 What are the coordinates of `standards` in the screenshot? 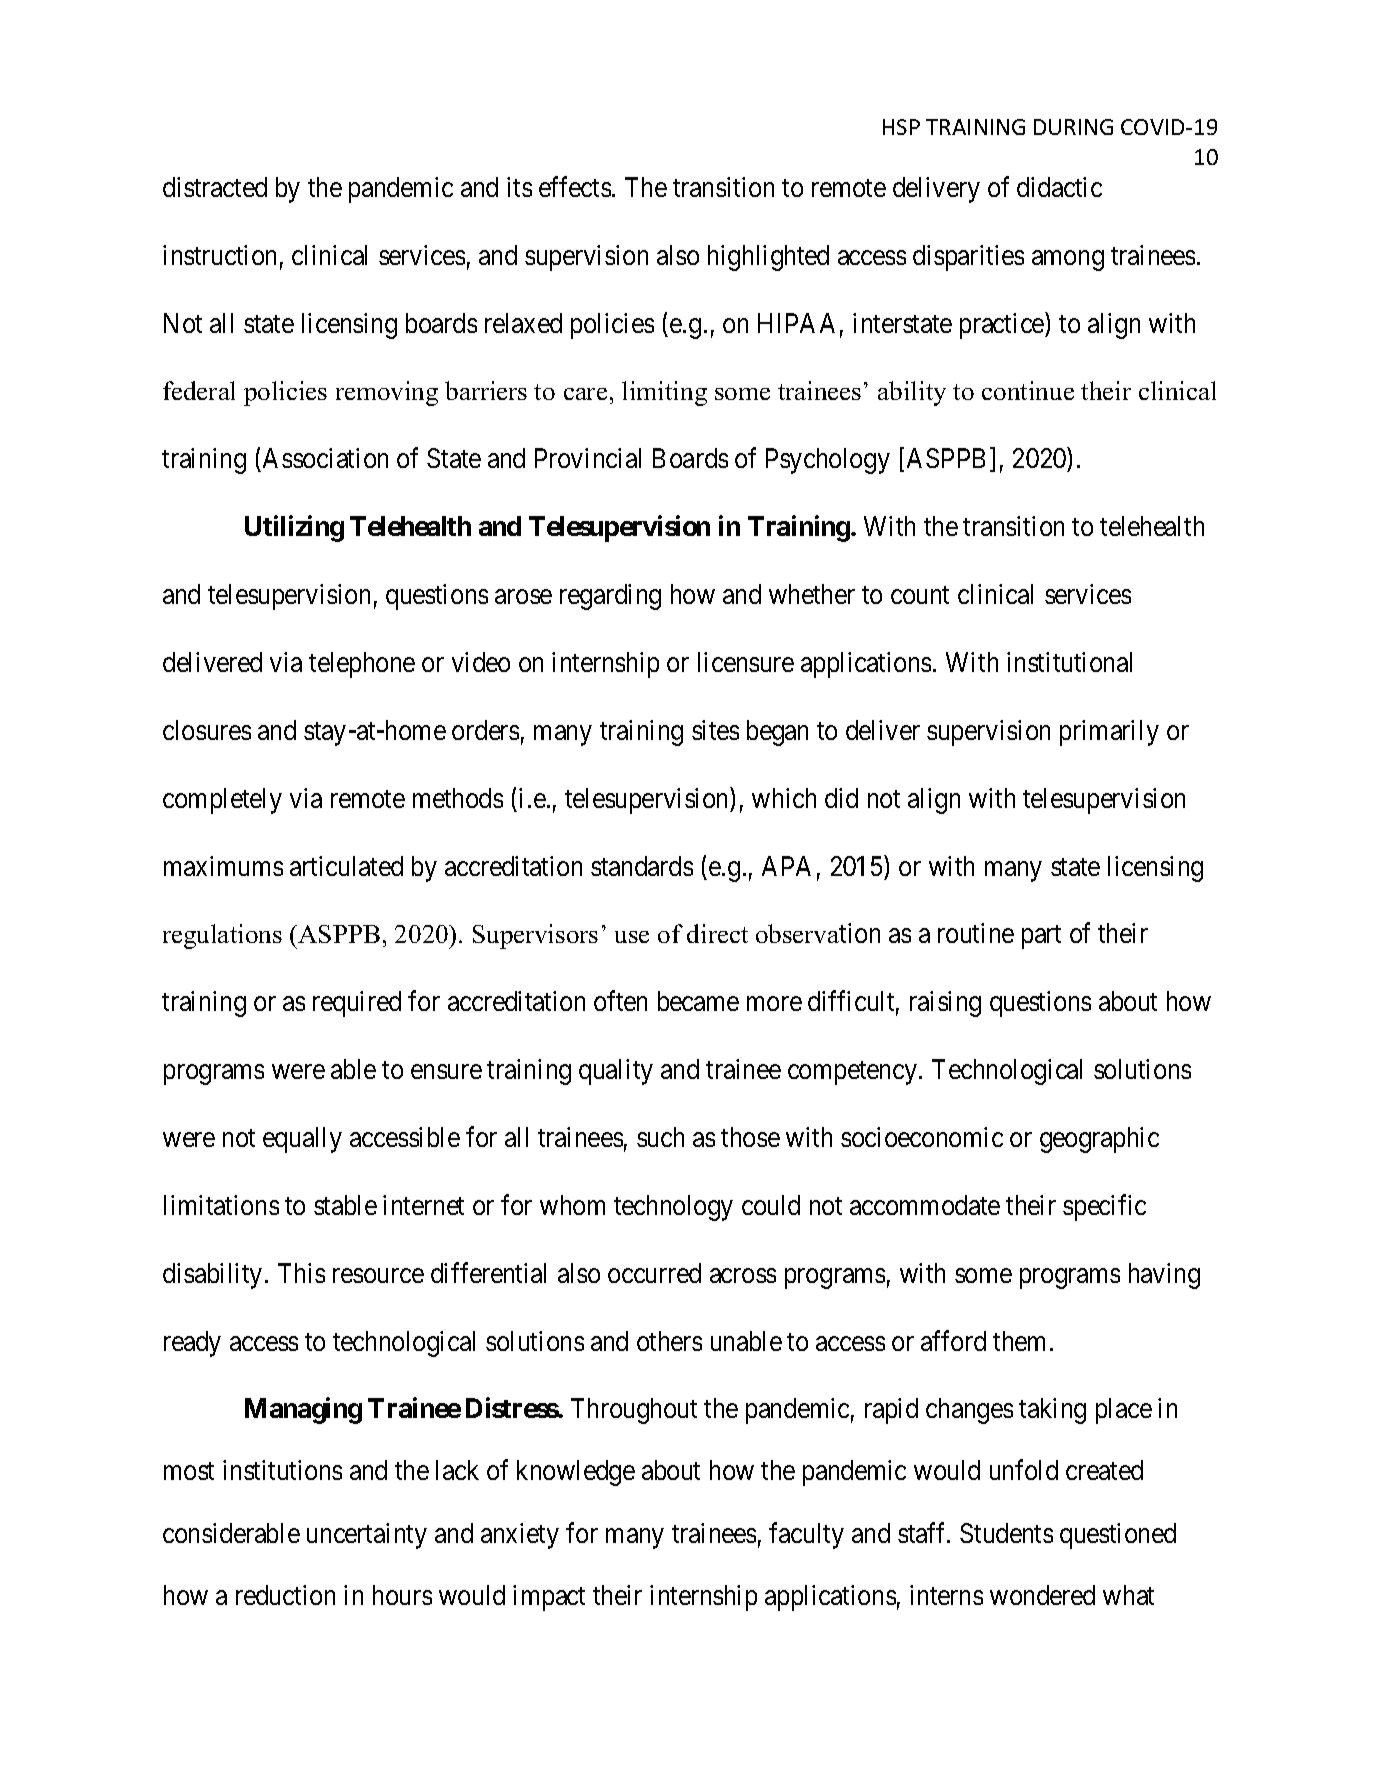 It's located at (642, 866).
